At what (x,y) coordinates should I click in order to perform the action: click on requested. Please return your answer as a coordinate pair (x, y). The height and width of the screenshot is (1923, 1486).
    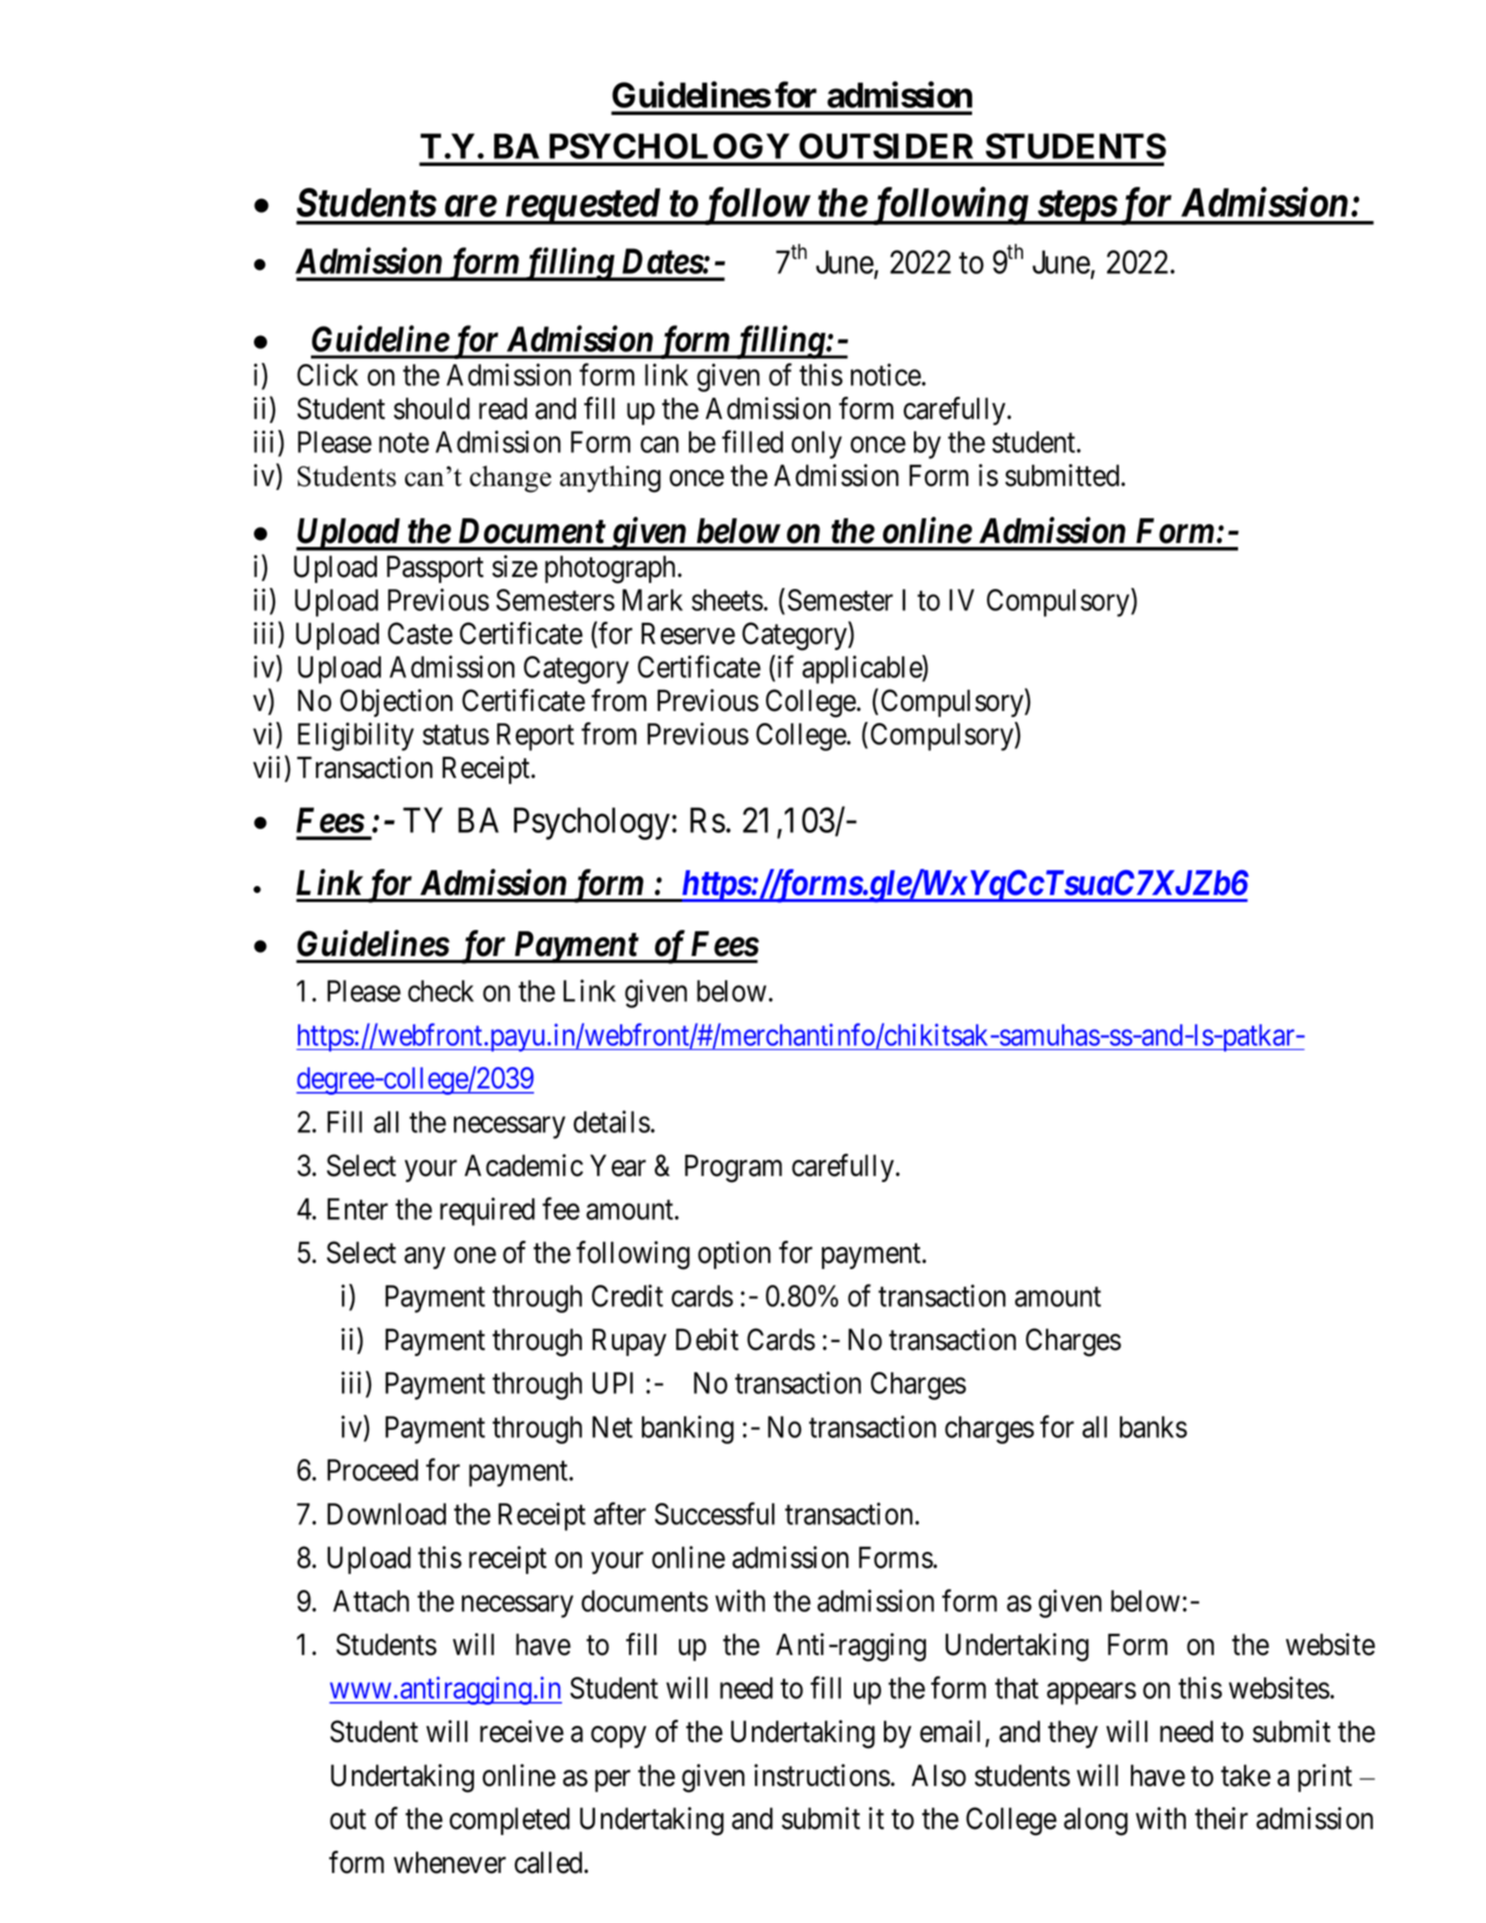
    Looking at the image, I should click on (582, 206).
